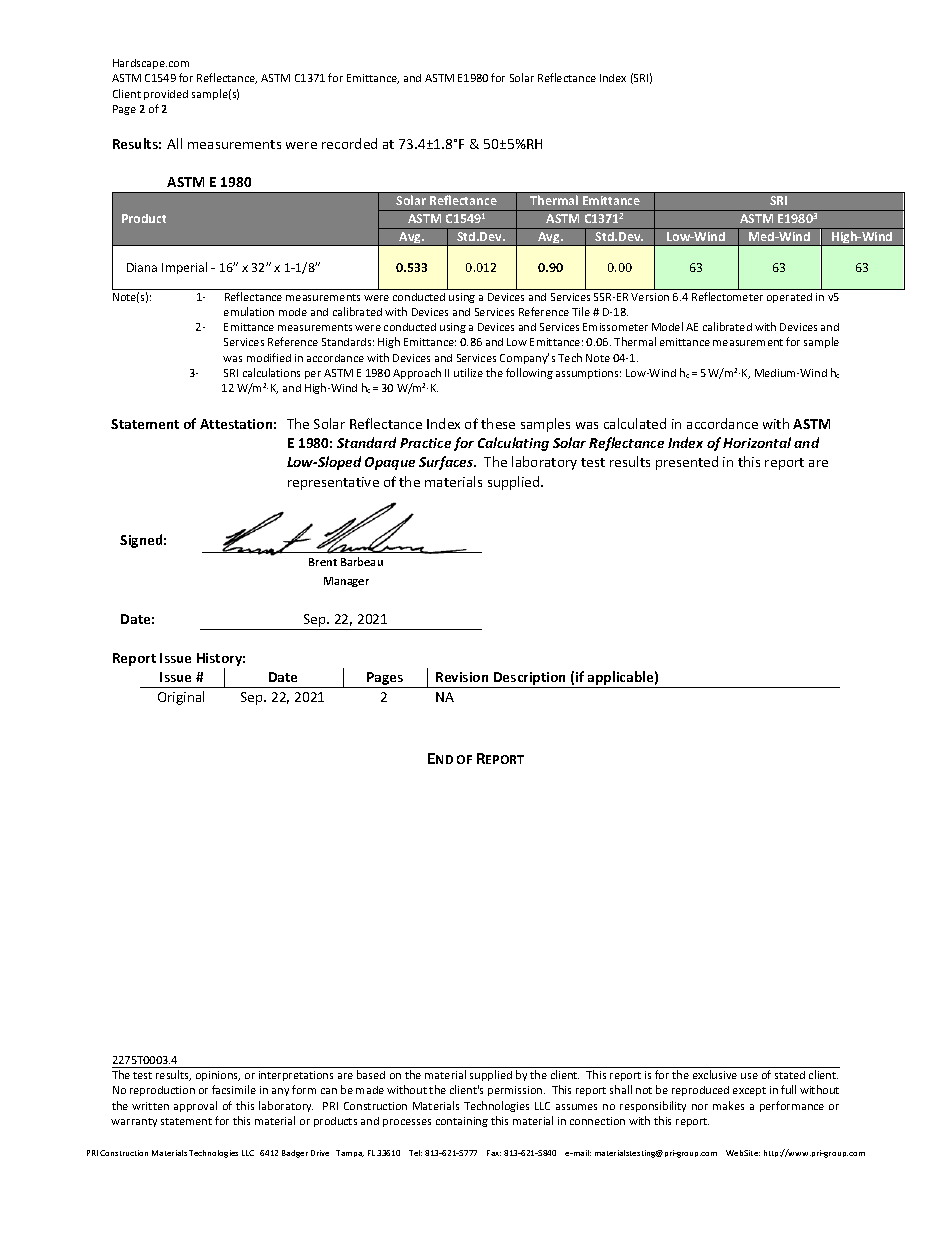 The width and height of the screenshot is (952, 1233). What do you see at coordinates (234, 1089) in the screenshot?
I see `facsimile` at bounding box center [234, 1089].
